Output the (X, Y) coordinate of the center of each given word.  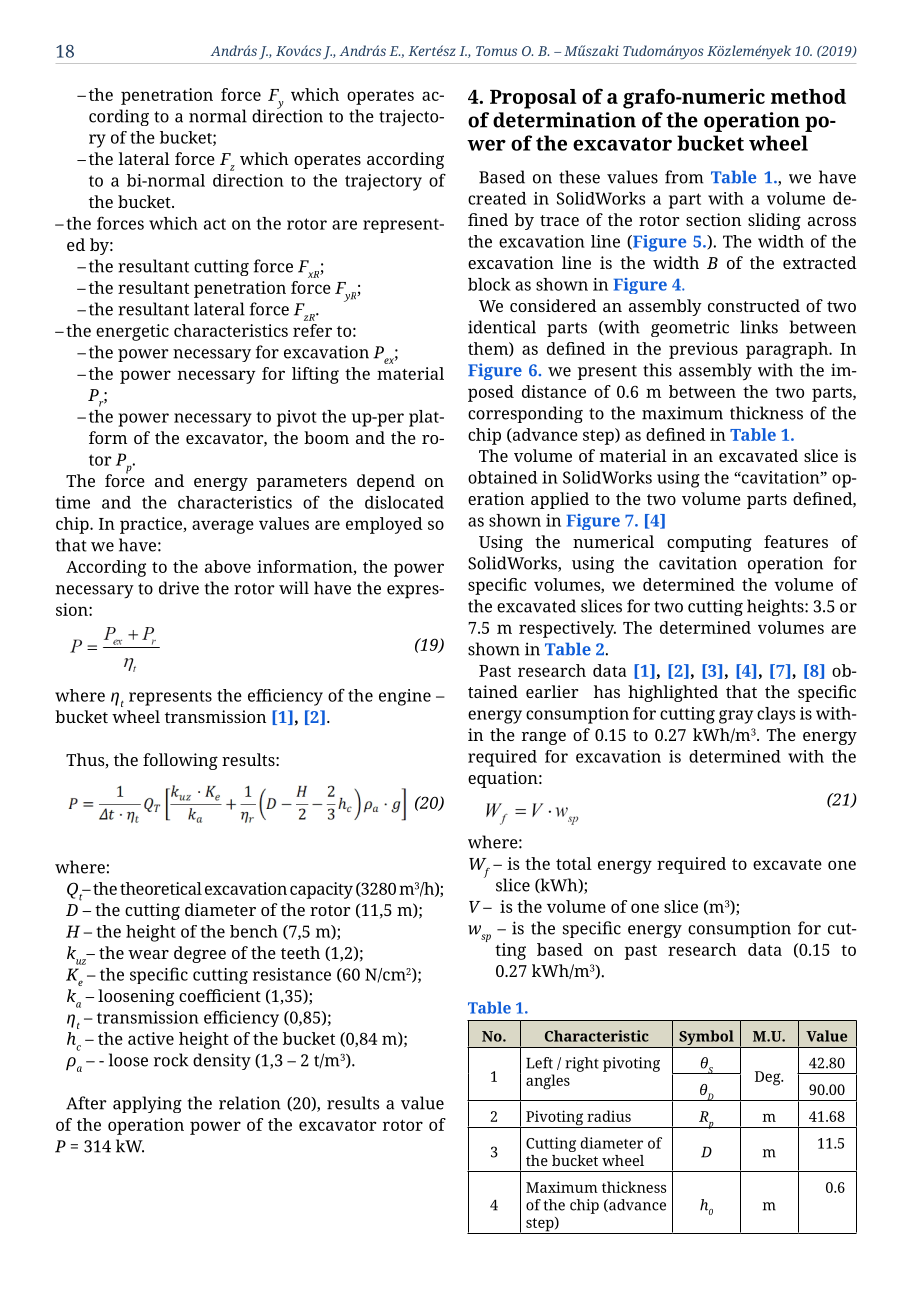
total (574, 863)
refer (312, 330)
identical (502, 327)
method (808, 96)
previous (703, 350)
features (796, 541)
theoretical (161, 888)
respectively (567, 629)
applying (147, 1104)
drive (179, 588)
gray (736, 717)
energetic (132, 332)
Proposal (533, 99)
